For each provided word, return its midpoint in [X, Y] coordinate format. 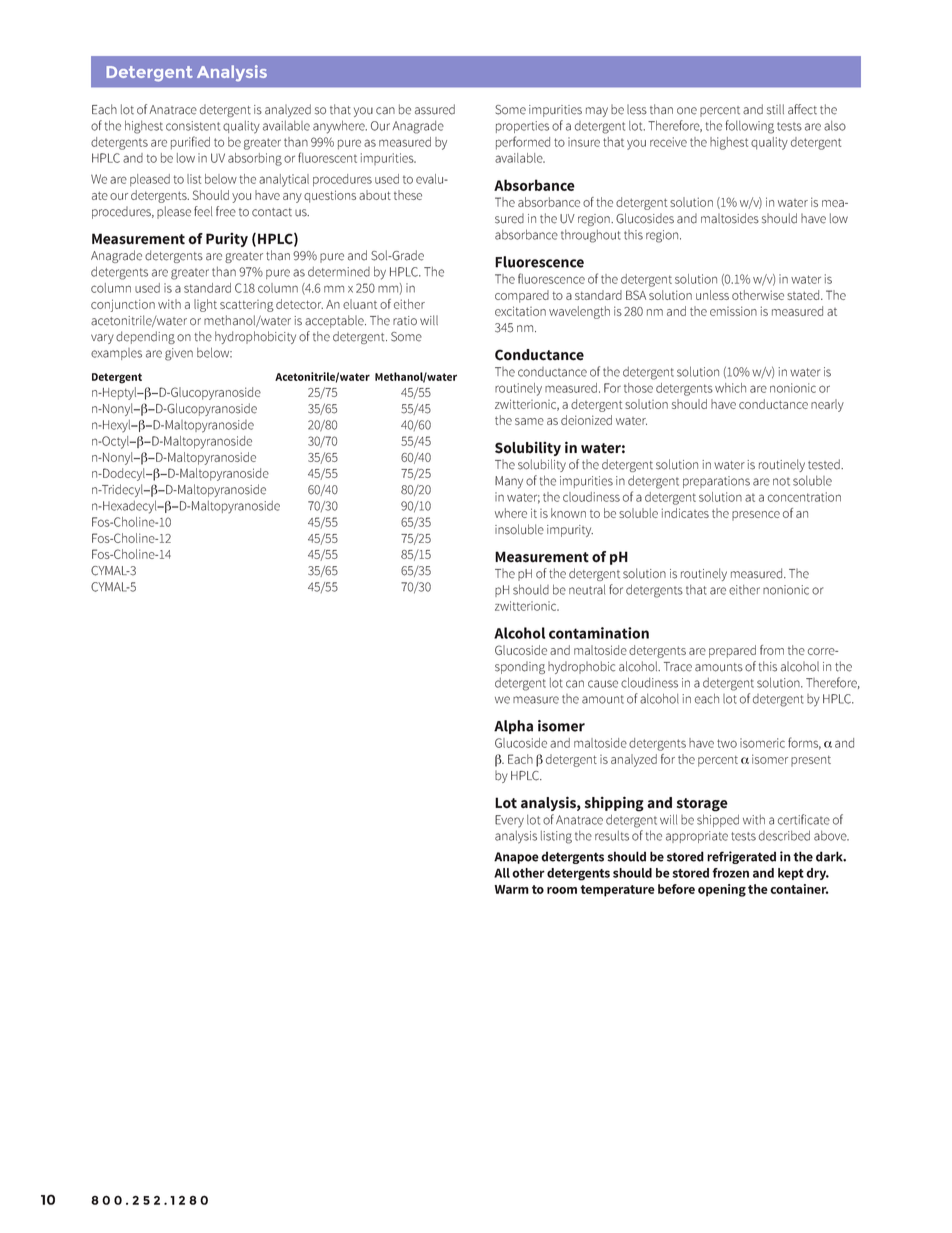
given [179, 354]
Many [509, 482]
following [750, 127]
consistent [193, 126]
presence [756, 516]
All [502, 873]
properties [522, 127]
